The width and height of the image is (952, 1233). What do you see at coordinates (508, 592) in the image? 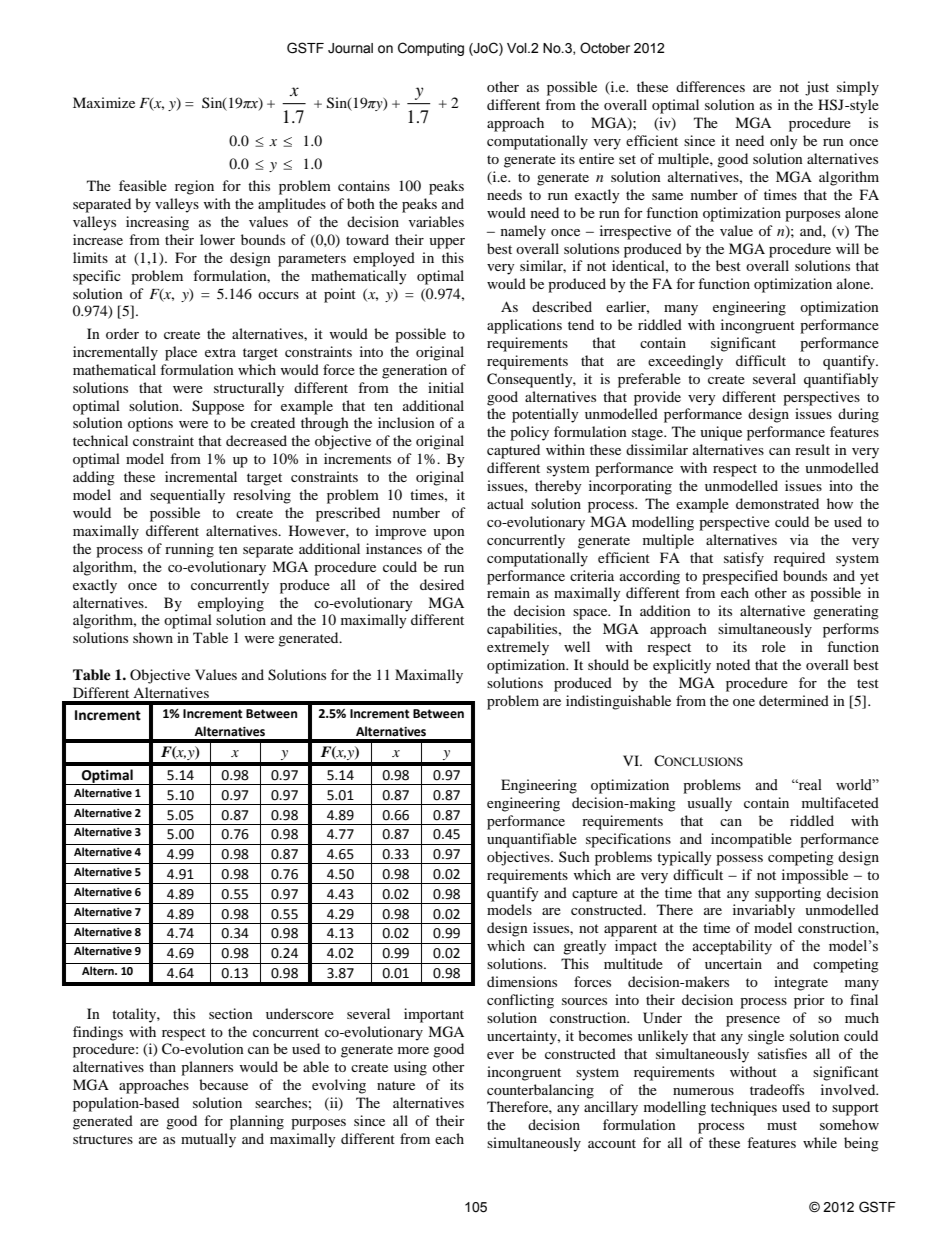
I see `remain` at bounding box center [508, 592].
